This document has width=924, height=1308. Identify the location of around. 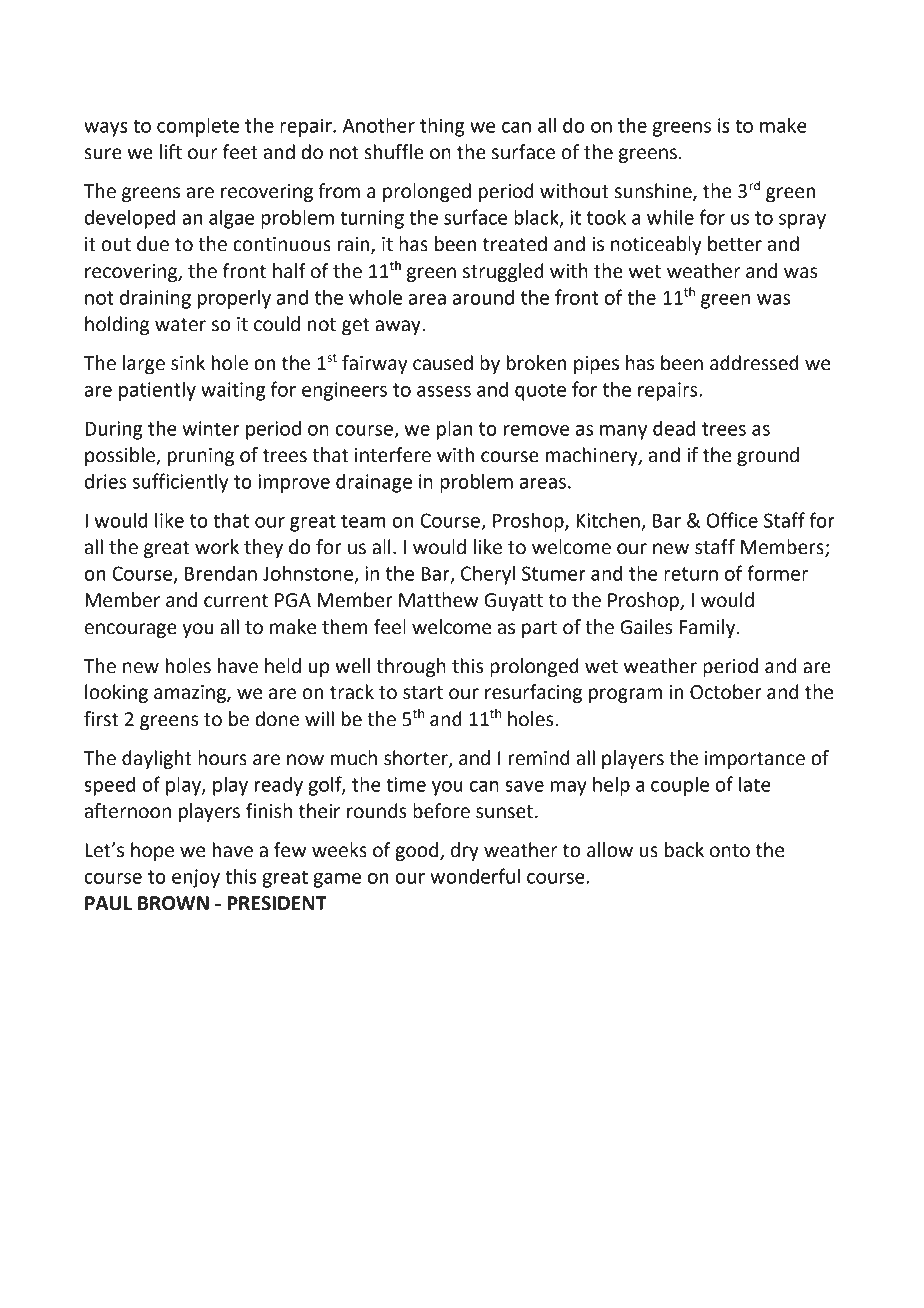
(483, 297).
